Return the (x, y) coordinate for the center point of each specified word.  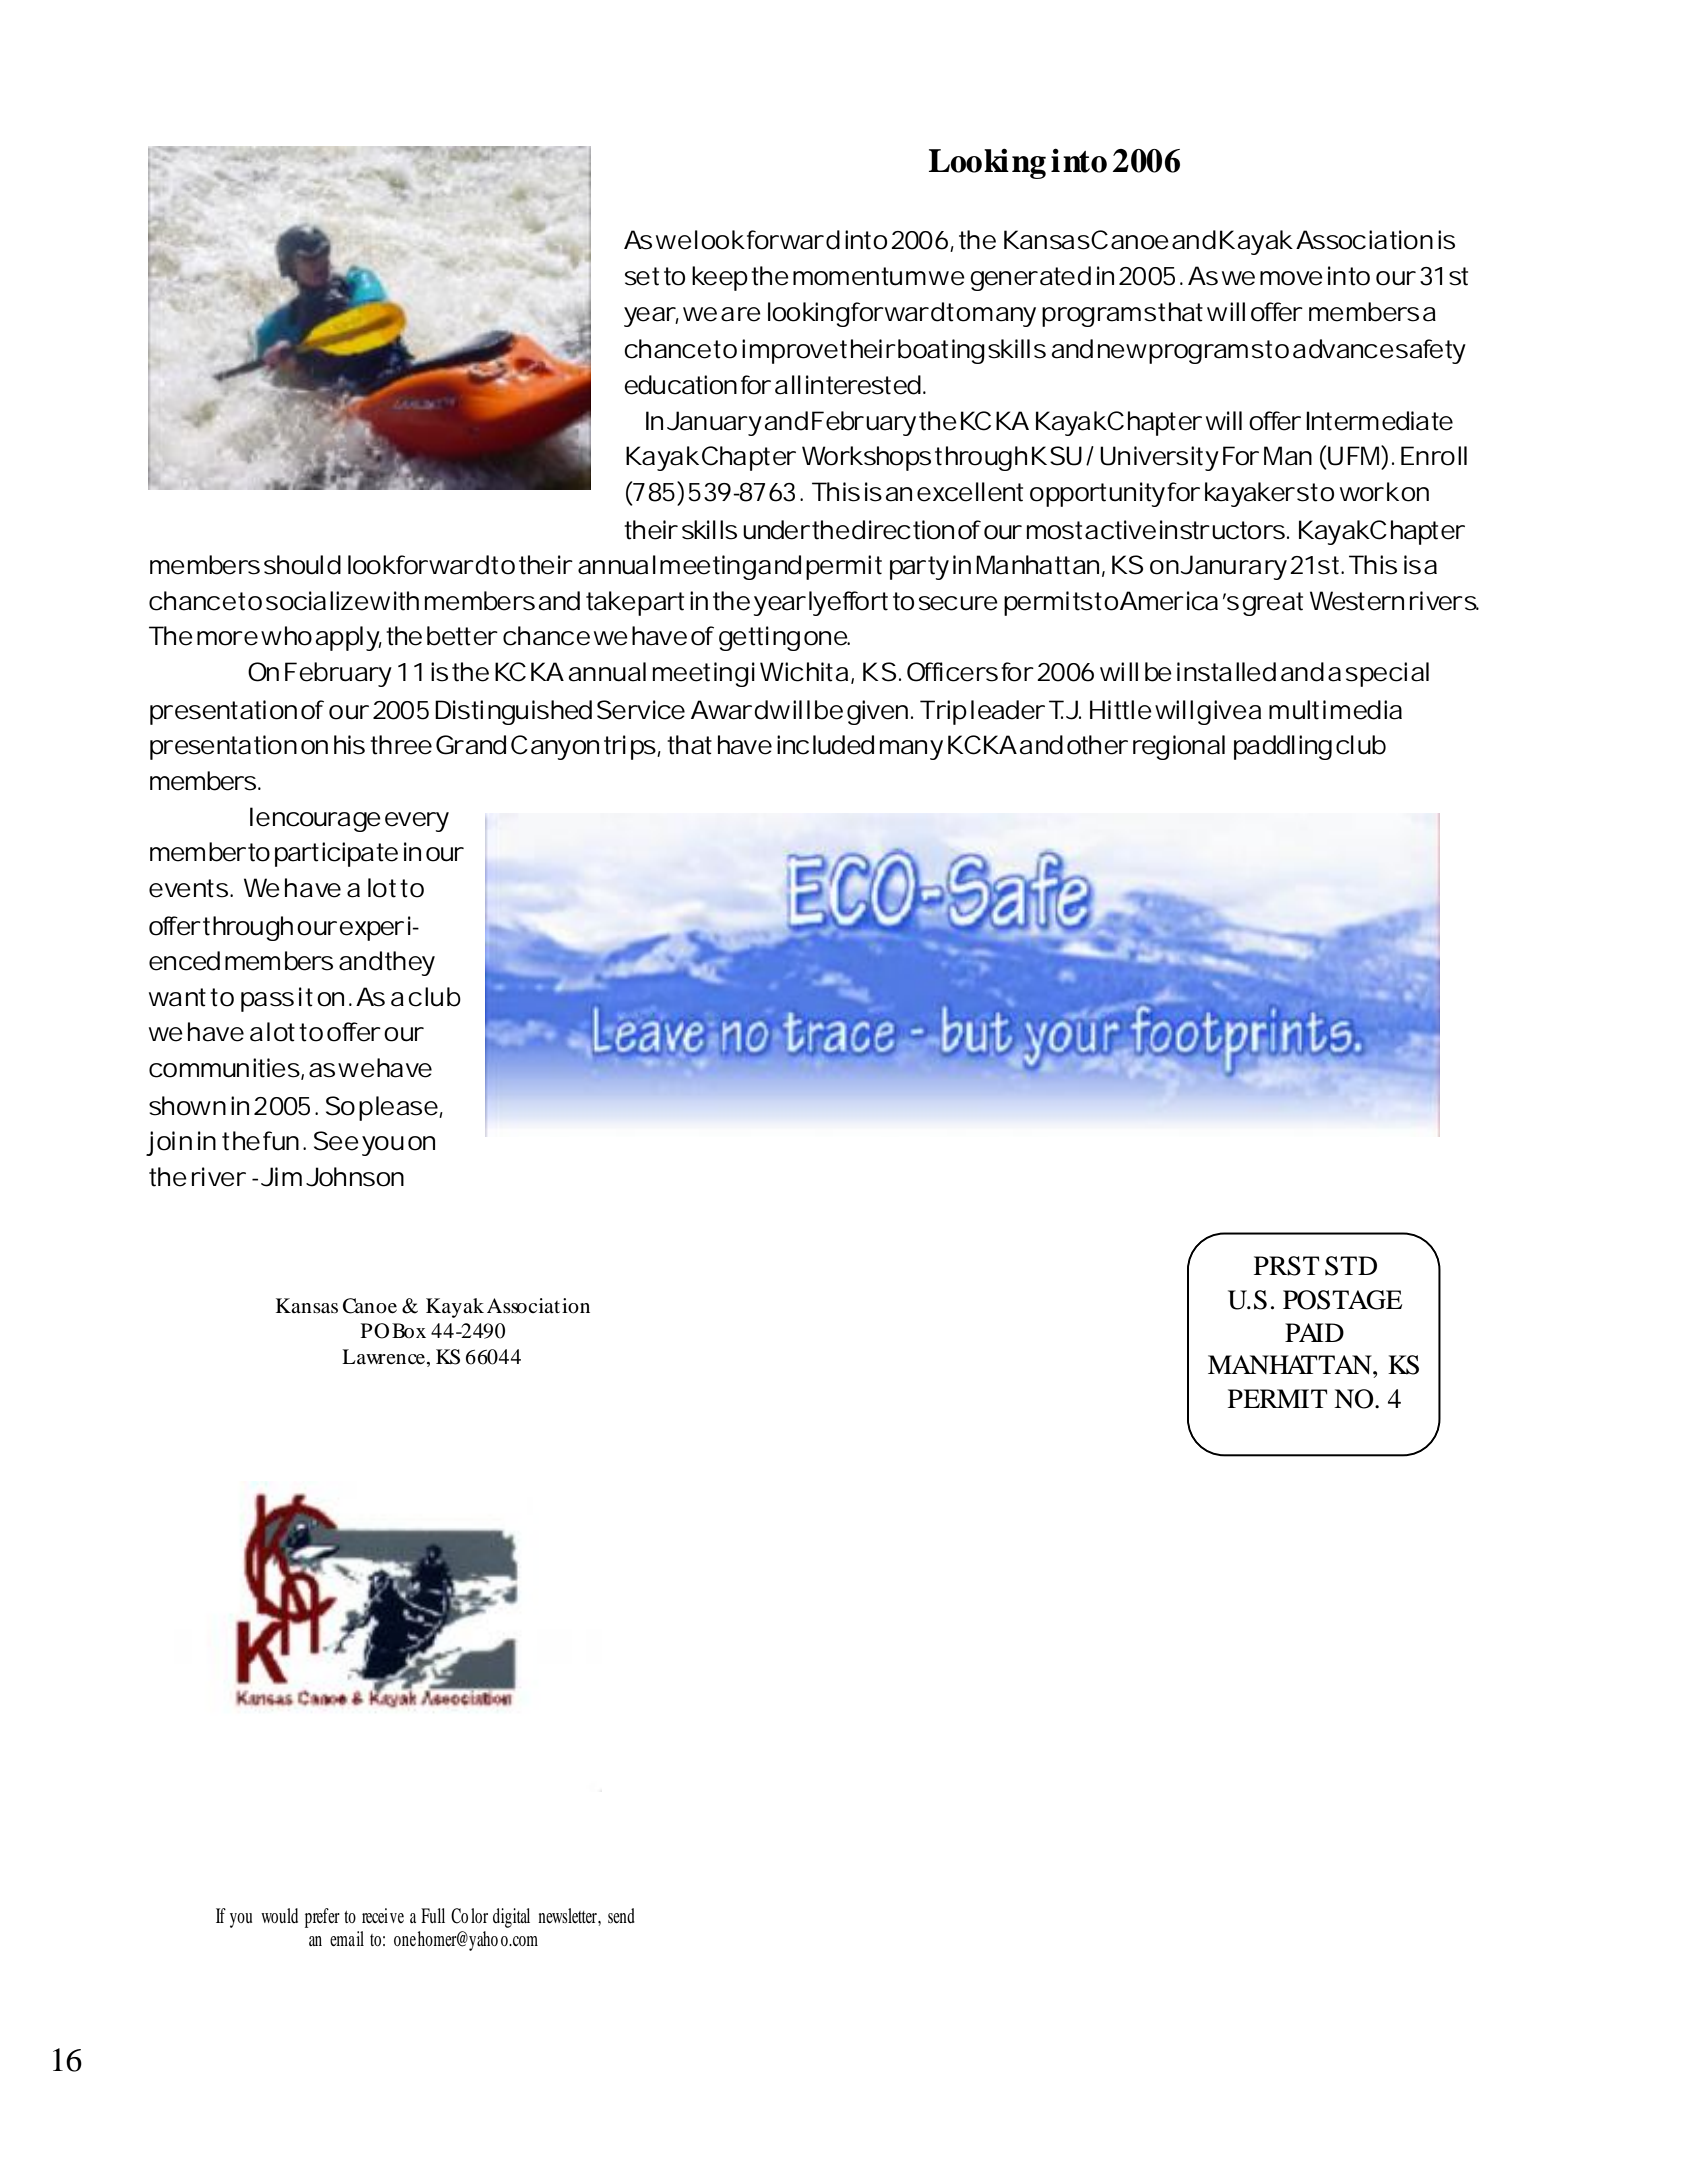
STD (1351, 1266)
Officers (952, 672)
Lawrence (383, 1356)
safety (1429, 351)
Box (409, 1330)
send (621, 1915)
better (462, 636)
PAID (1314, 1332)
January (714, 423)
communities (224, 1068)
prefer (322, 1918)
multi (1297, 710)
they (410, 963)
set (642, 276)
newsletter (568, 1915)
